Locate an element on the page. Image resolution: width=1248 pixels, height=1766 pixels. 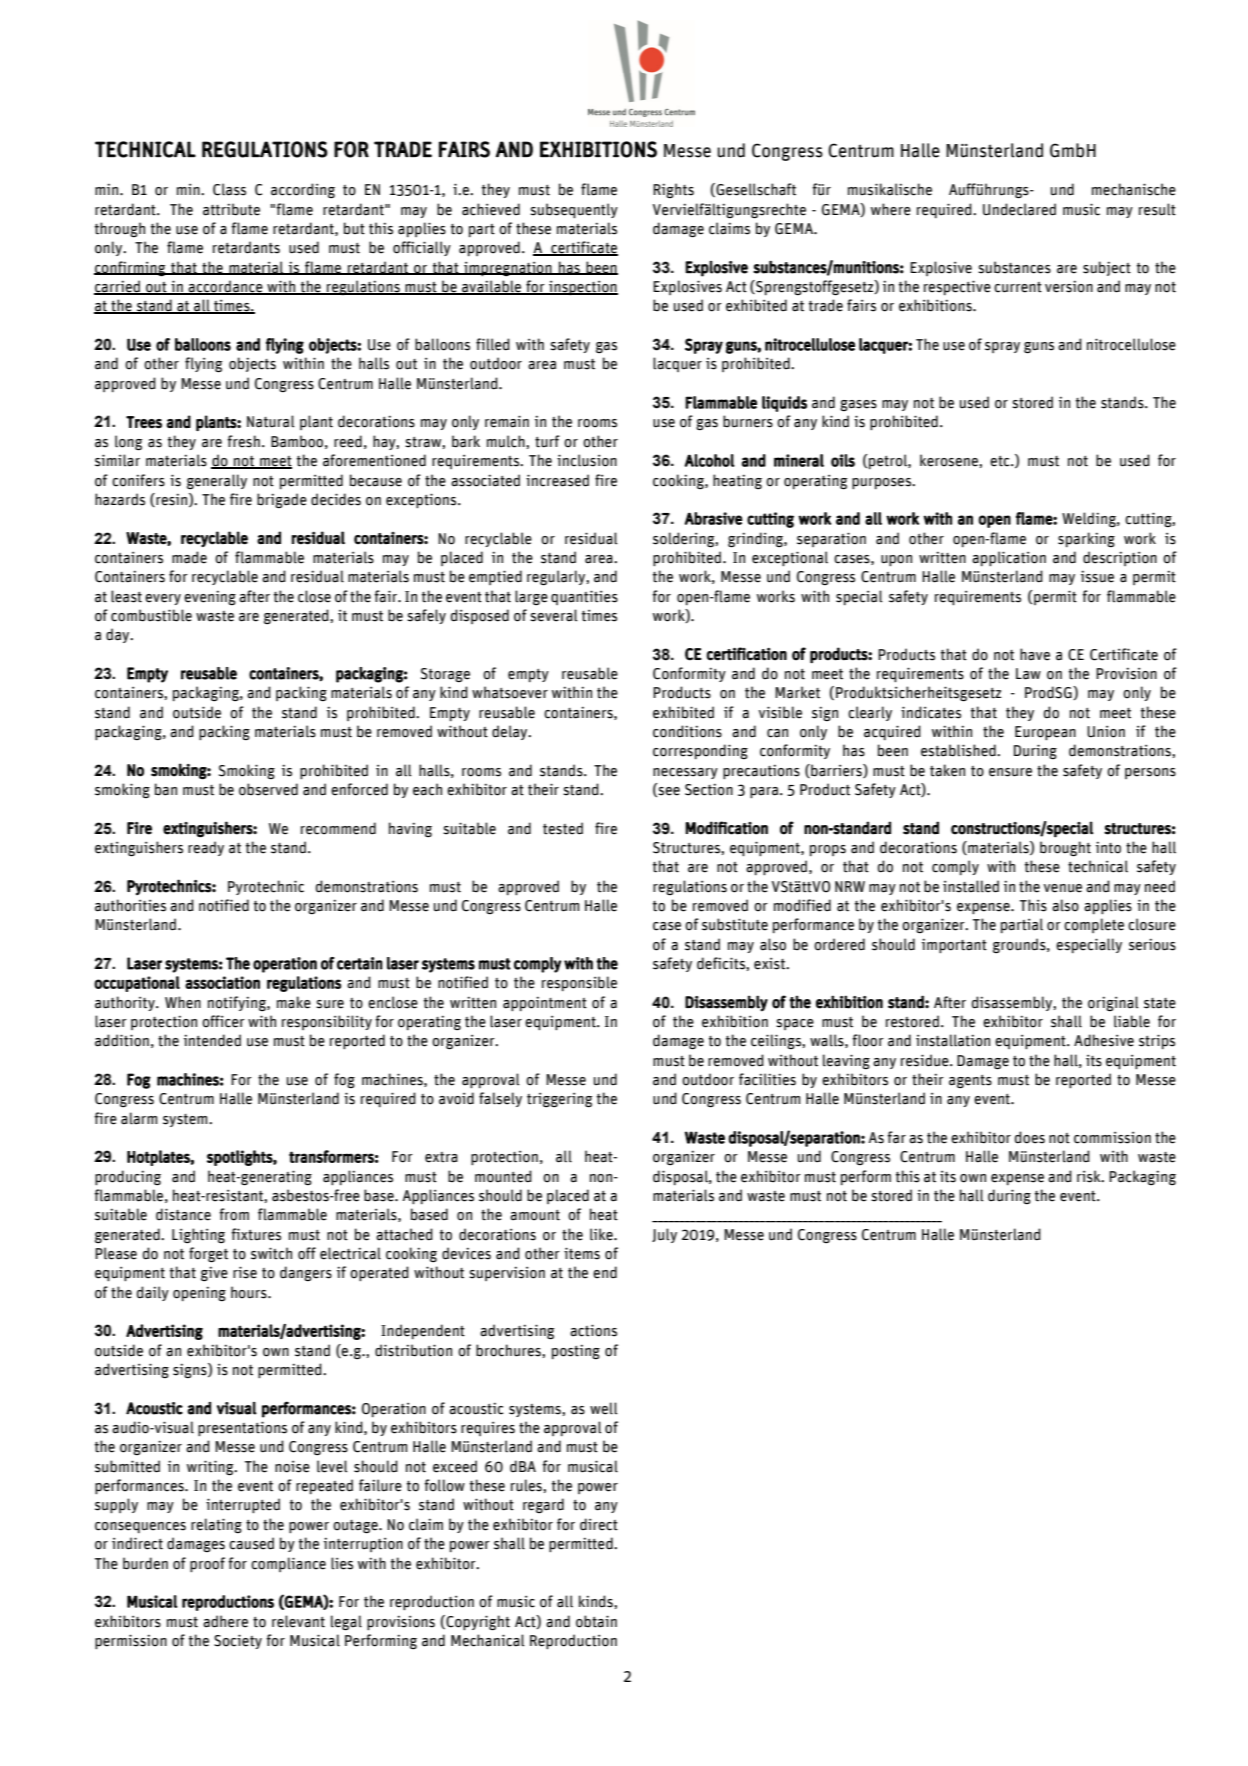
obtain is located at coordinates (596, 1621).
